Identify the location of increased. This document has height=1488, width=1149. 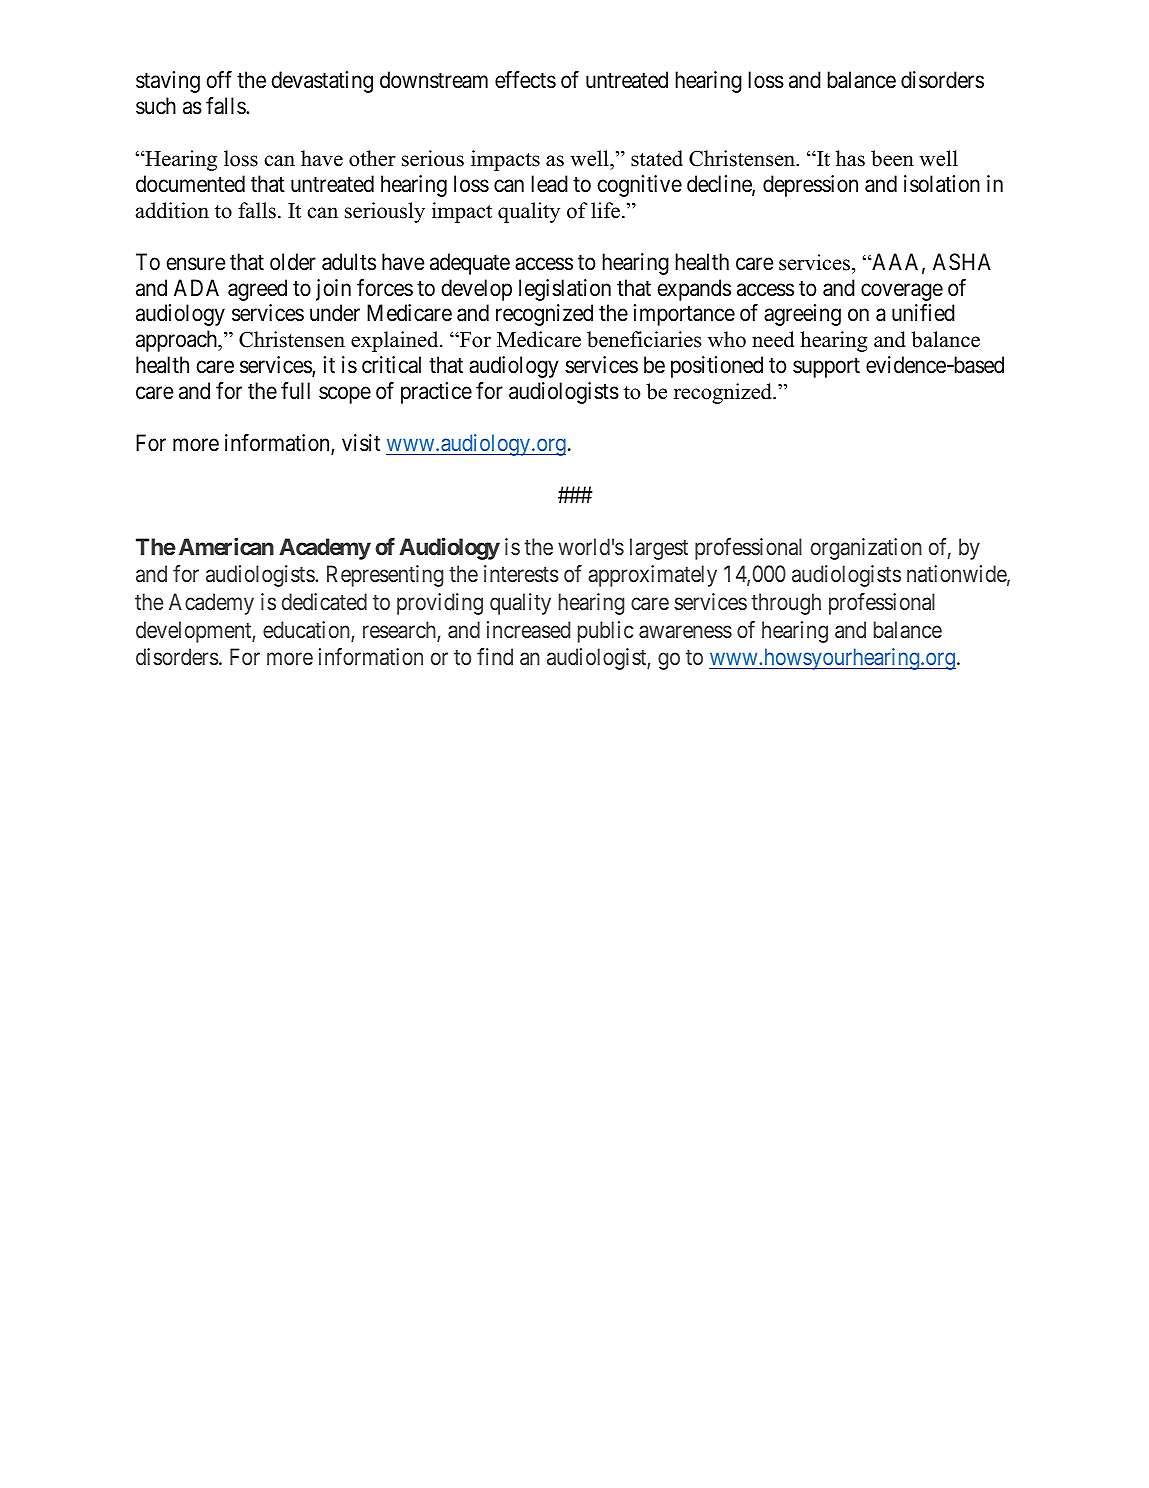
(528, 630).
